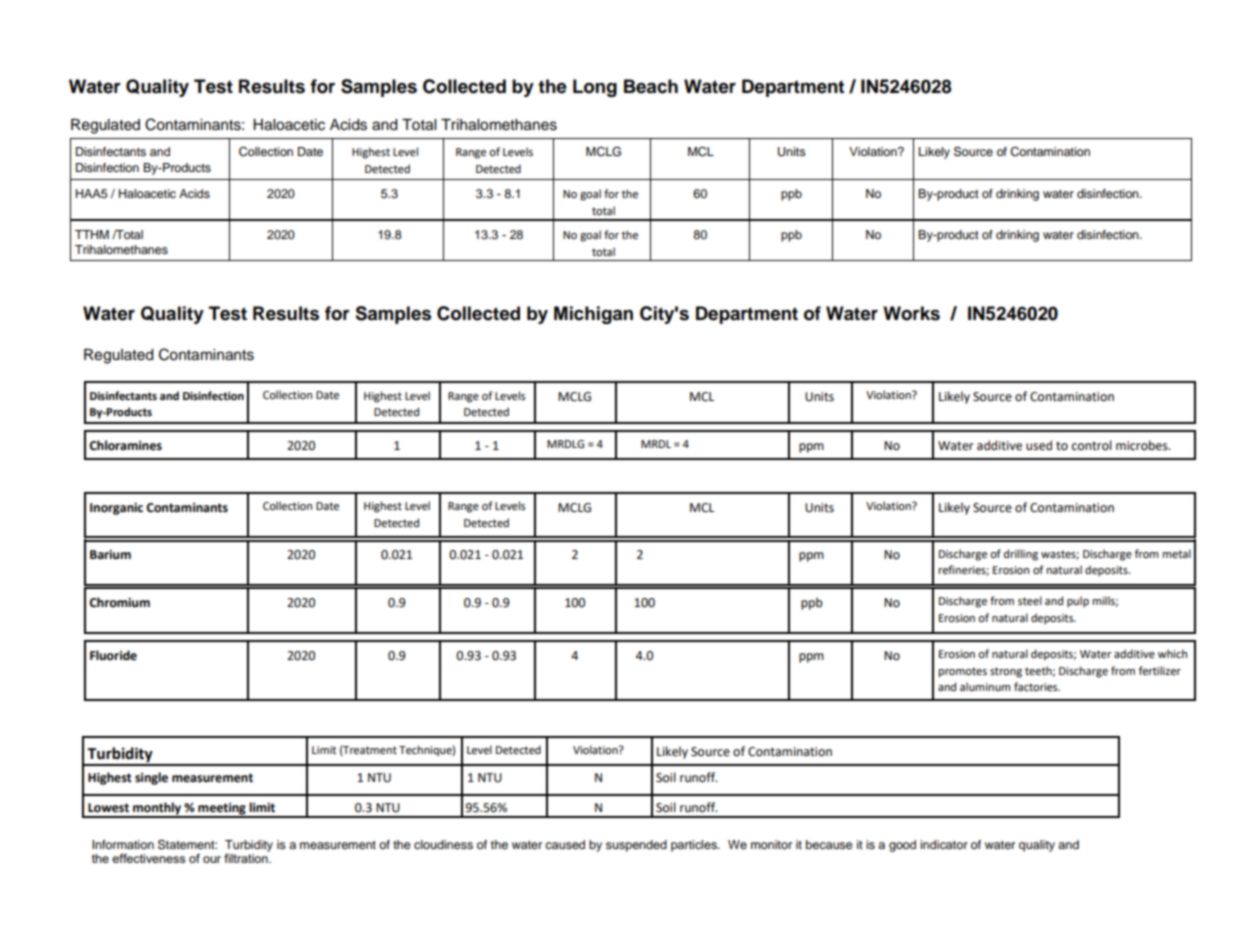  Describe the element at coordinates (636, 846) in the screenshot. I see `suspended` at that location.
